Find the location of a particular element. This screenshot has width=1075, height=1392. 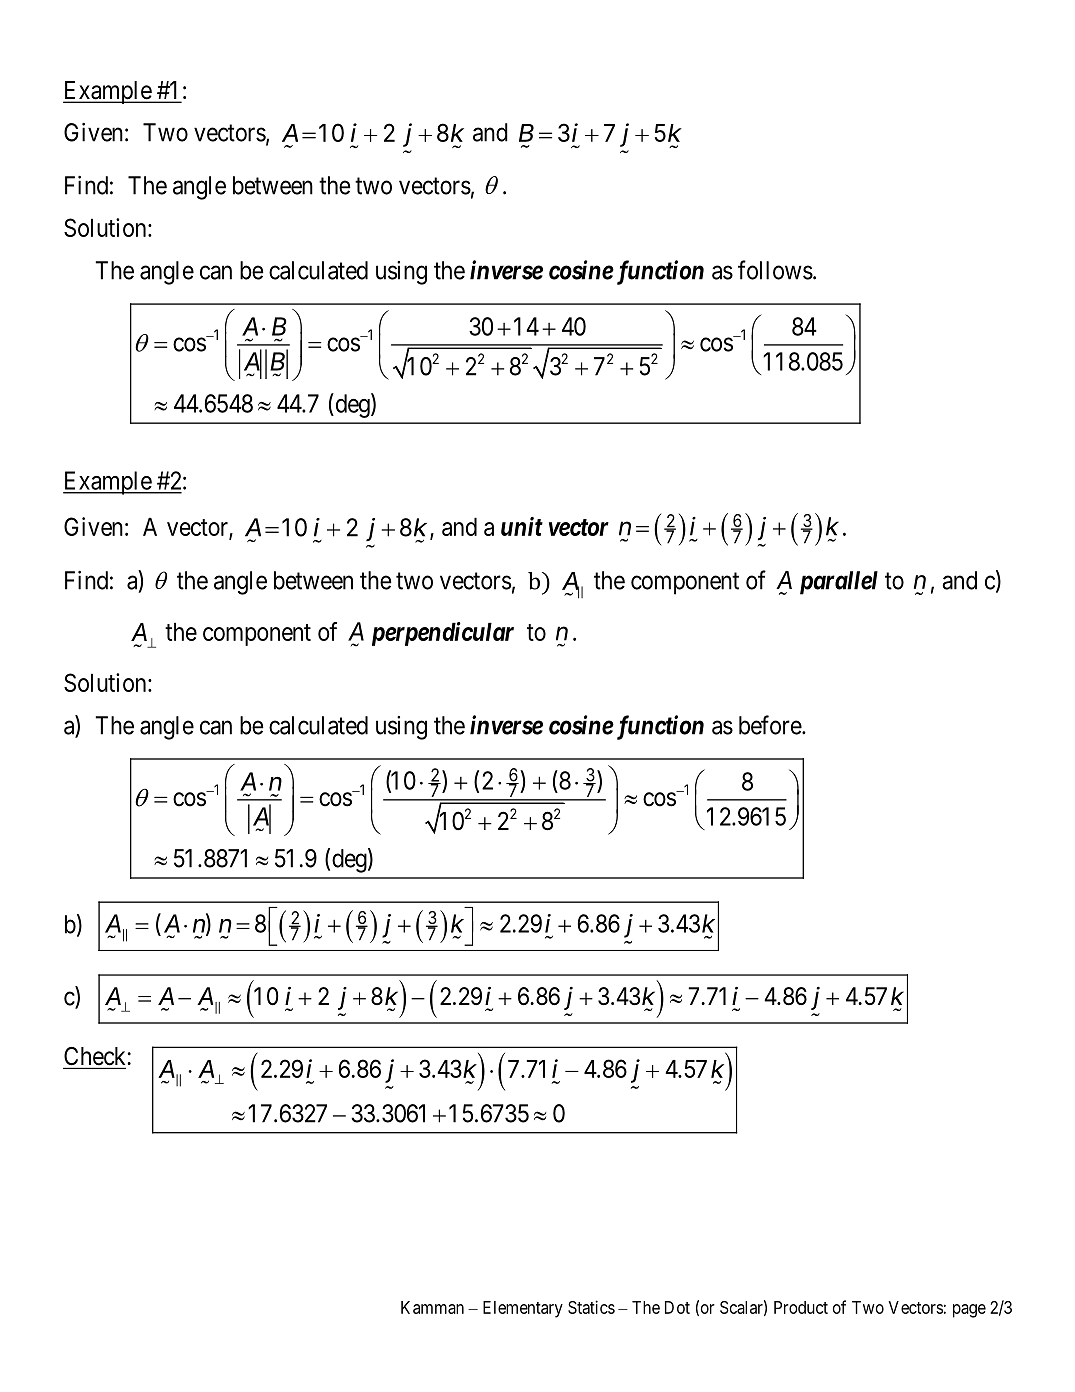

parallel is located at coordinates (839, 583).
